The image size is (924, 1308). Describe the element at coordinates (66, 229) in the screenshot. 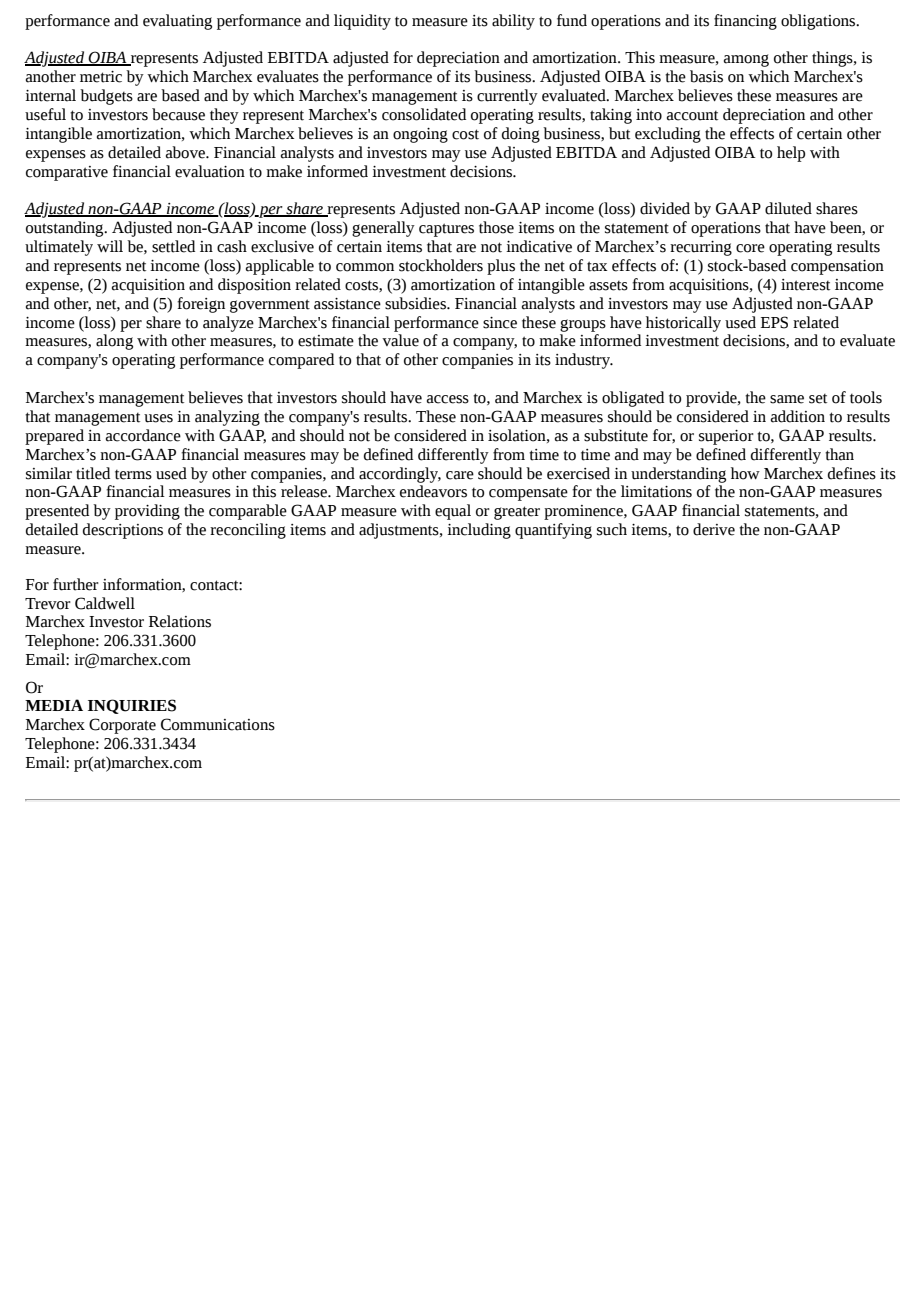

I see `outstanding` at that location.
